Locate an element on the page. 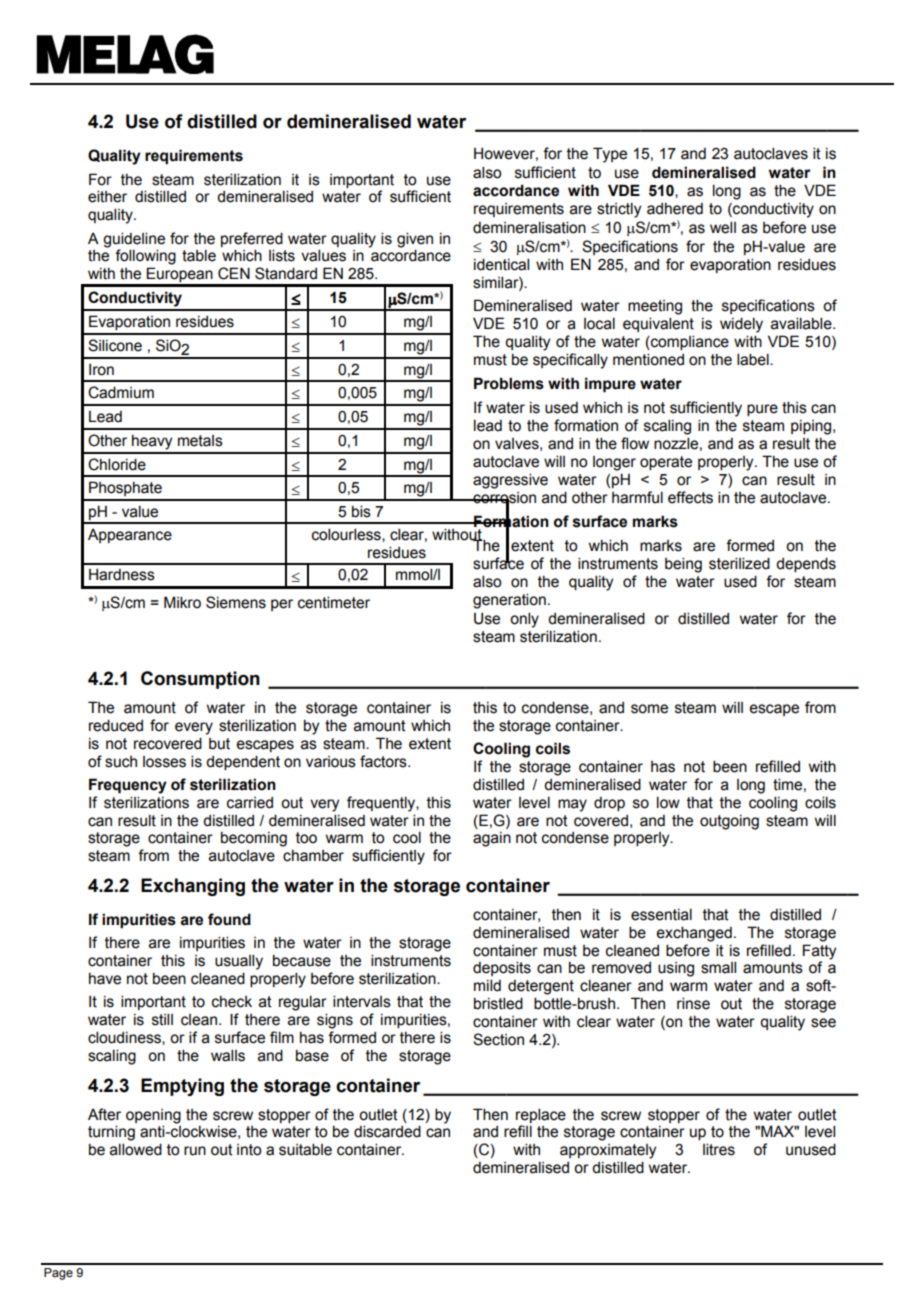 The width and height of the document is (924, 1308). well is located at coordinates (723, 227).
